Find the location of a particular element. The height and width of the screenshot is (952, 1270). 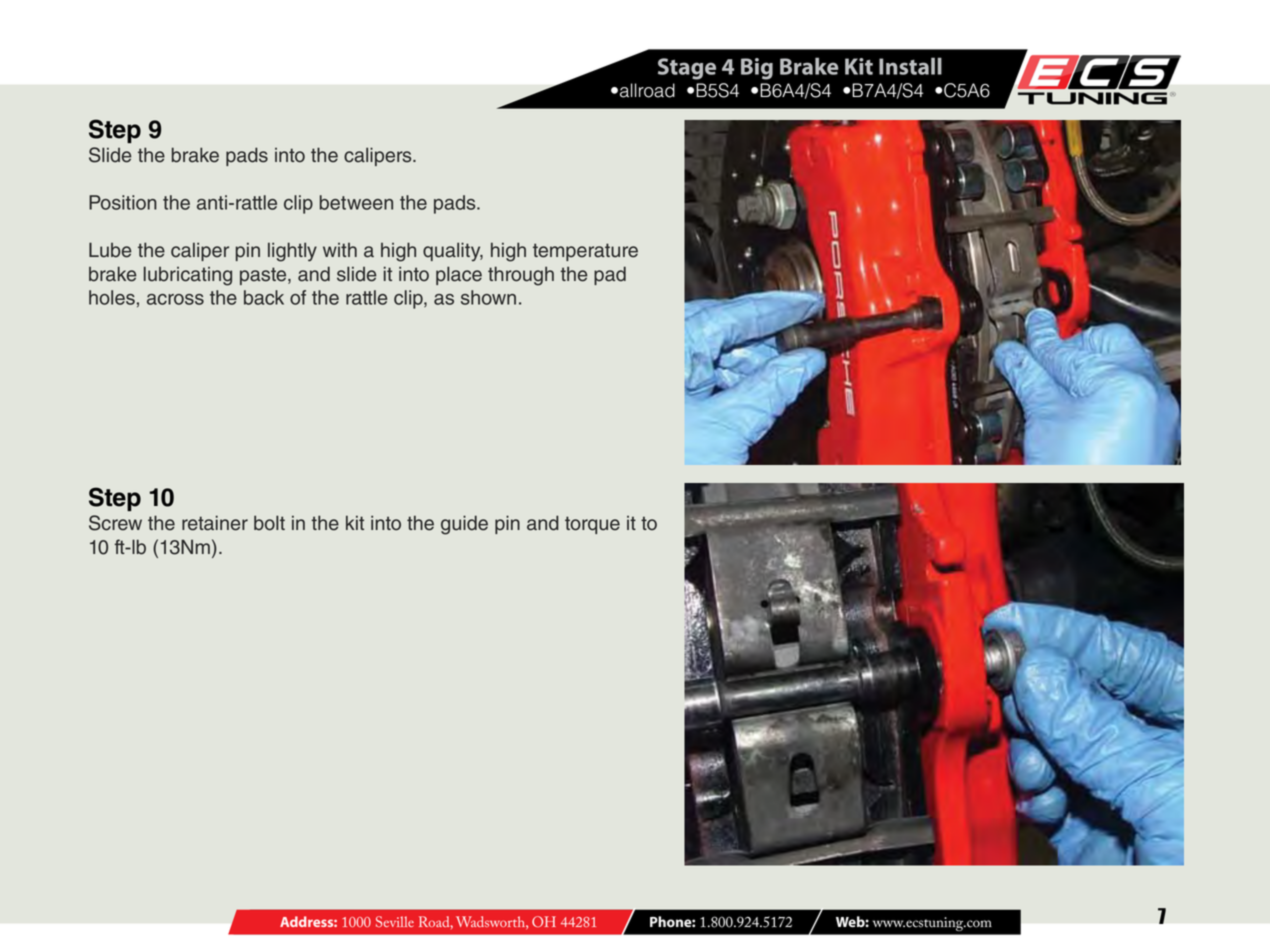

bolt is located at coordinates (269, 523).
